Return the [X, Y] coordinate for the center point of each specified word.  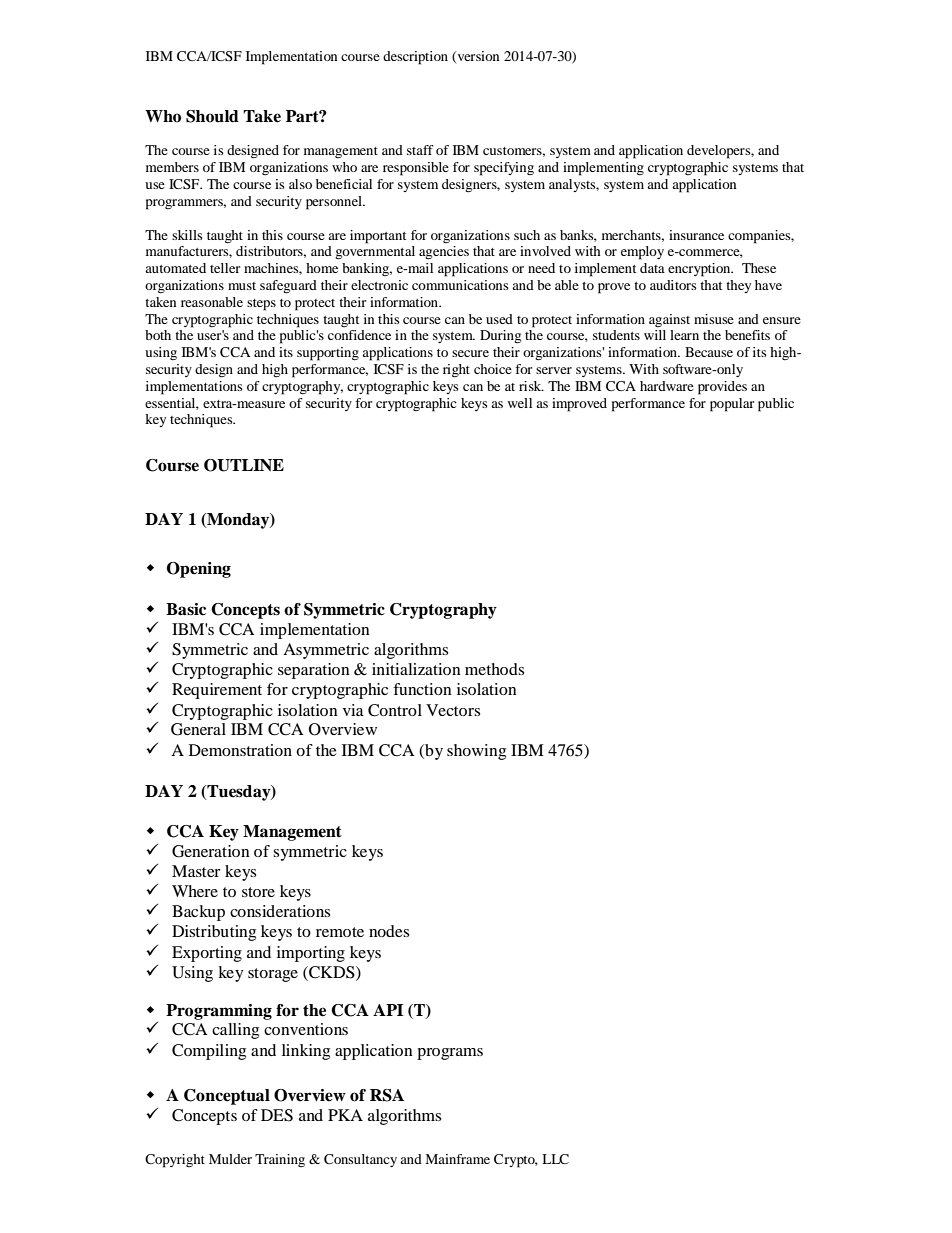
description [415, 58]
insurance [696, 235]
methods [494, 669]
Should [212, 116]
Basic [186, 609]
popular [732, 405]
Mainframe [457, 1159]
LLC [555, 1159]
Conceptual [227, 1097]
